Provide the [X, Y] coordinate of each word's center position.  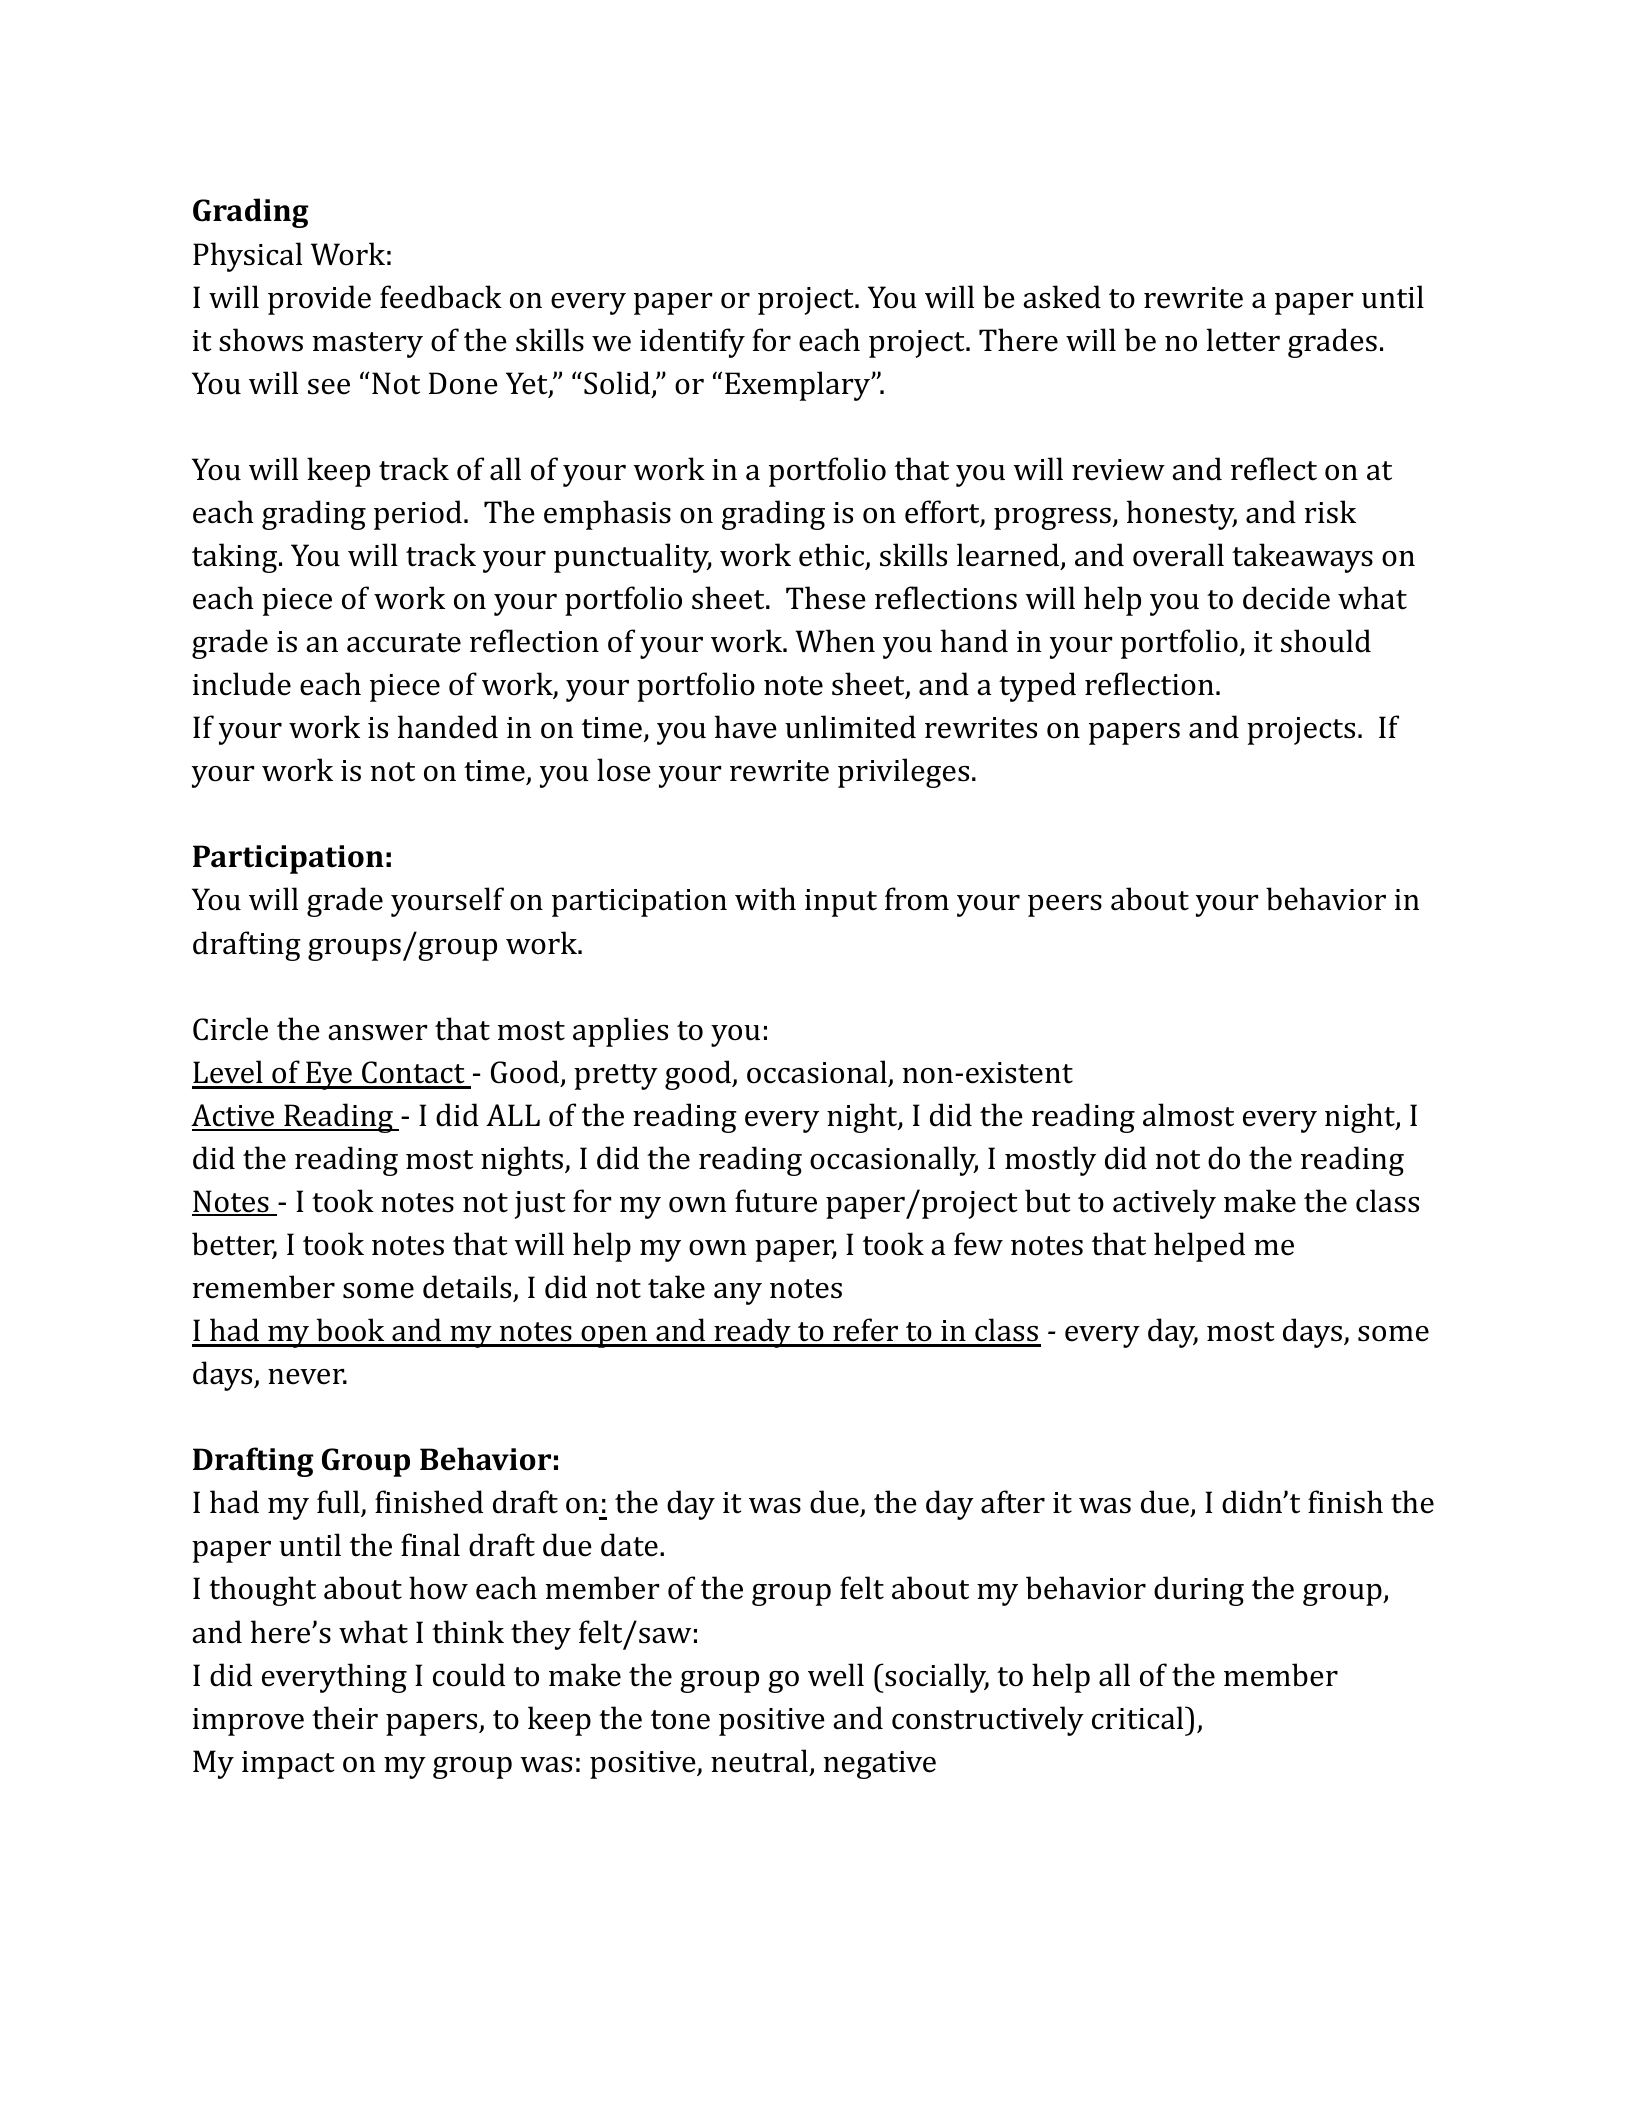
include [242, 684]
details [467, 1287]
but [1048, 1201]
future [776, 1201]
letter [1243, 340]
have [746, 727]
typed [1037, 687]
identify [692, 343]
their [345, 1718]
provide [319, 300]
